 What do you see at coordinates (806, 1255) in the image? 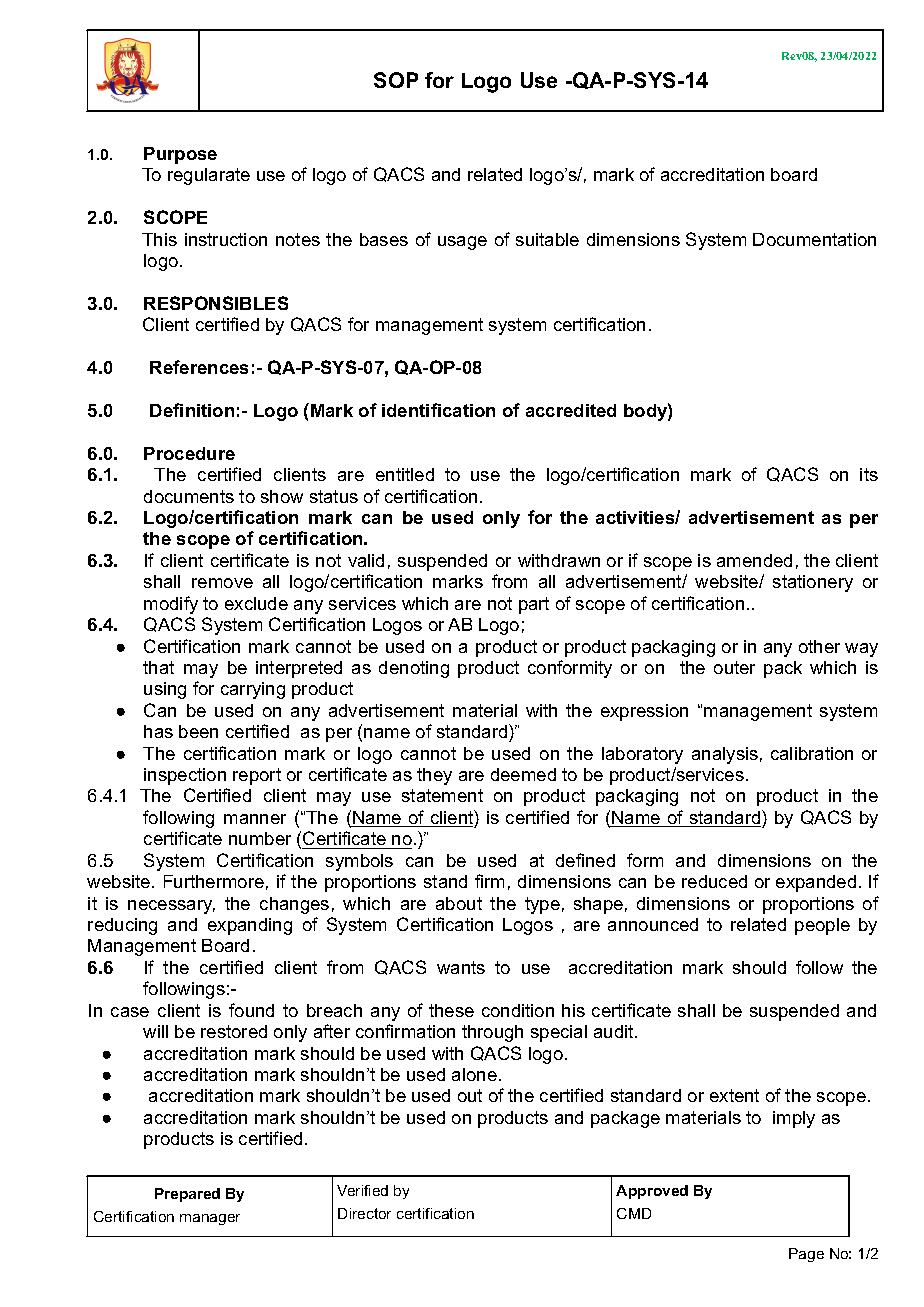
I see `Page` at bounding box center [806, 1255].
